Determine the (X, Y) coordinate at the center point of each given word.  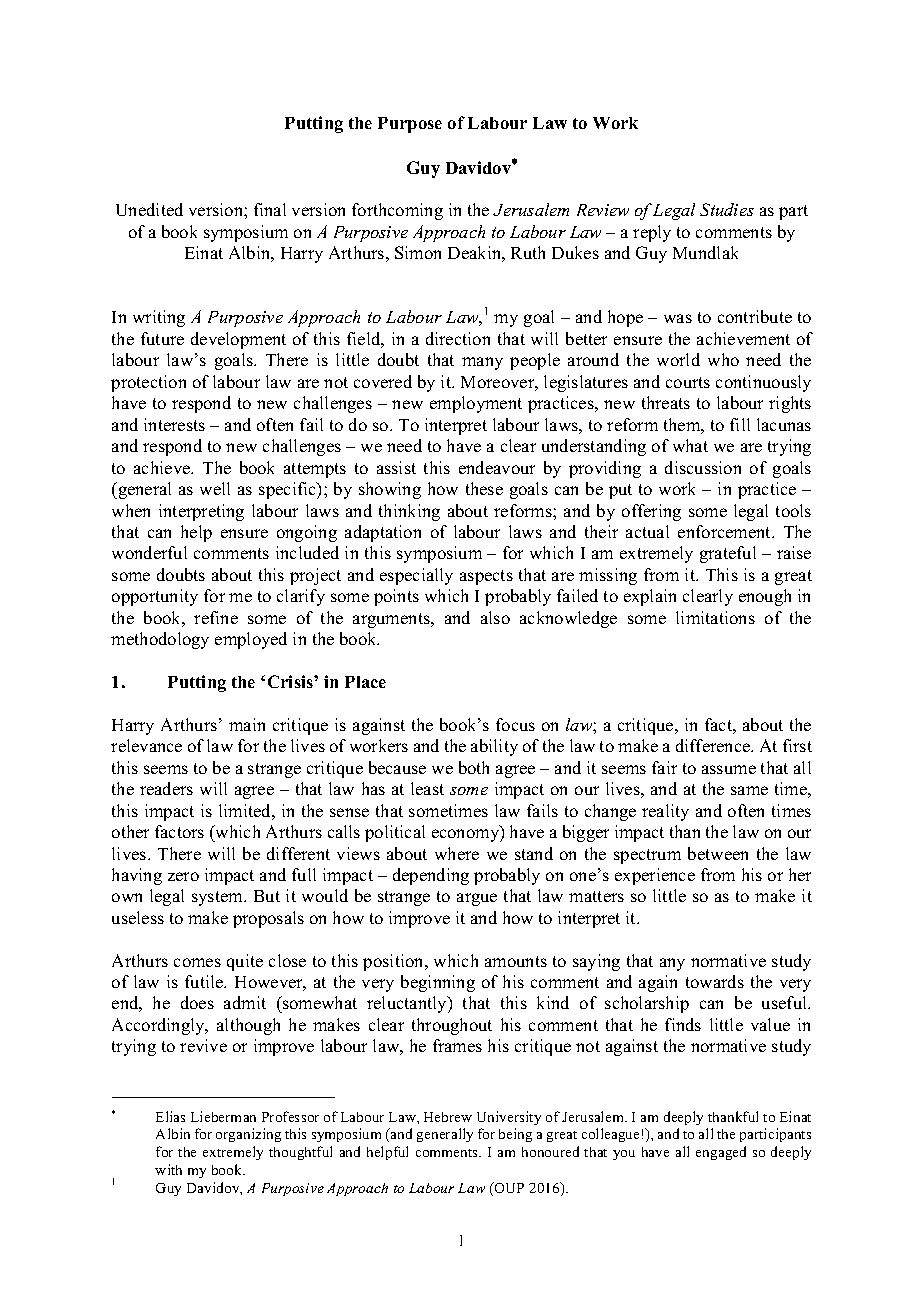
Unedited (149, 209)
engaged (721, 1153)
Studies (727, 209)
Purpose (410, 125)
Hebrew (448, 1117)
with (168, 1169)
